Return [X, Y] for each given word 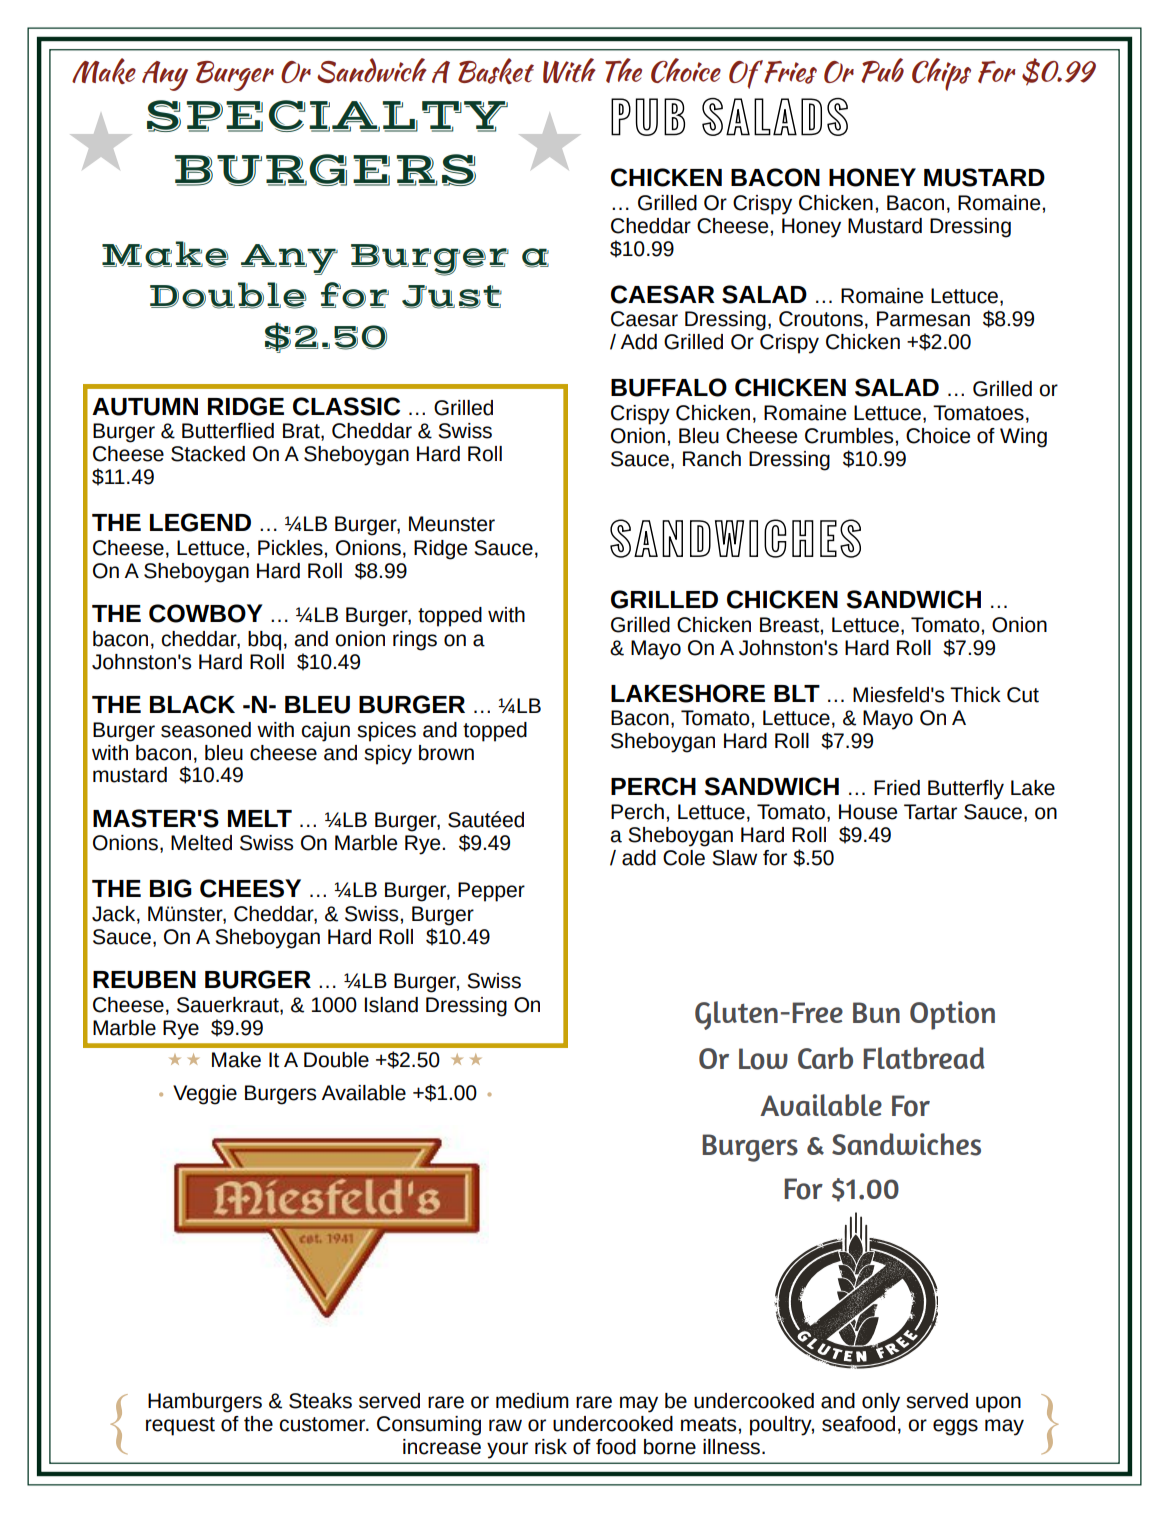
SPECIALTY [327, 116]
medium [532, 1401]
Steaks [320, 1401]
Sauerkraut [229, 1006]
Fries [790, 72]
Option [952, 1015]
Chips [941, 74]
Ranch [712, 459]
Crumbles [849, 436]
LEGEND [200, 522]
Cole [684, 858]
